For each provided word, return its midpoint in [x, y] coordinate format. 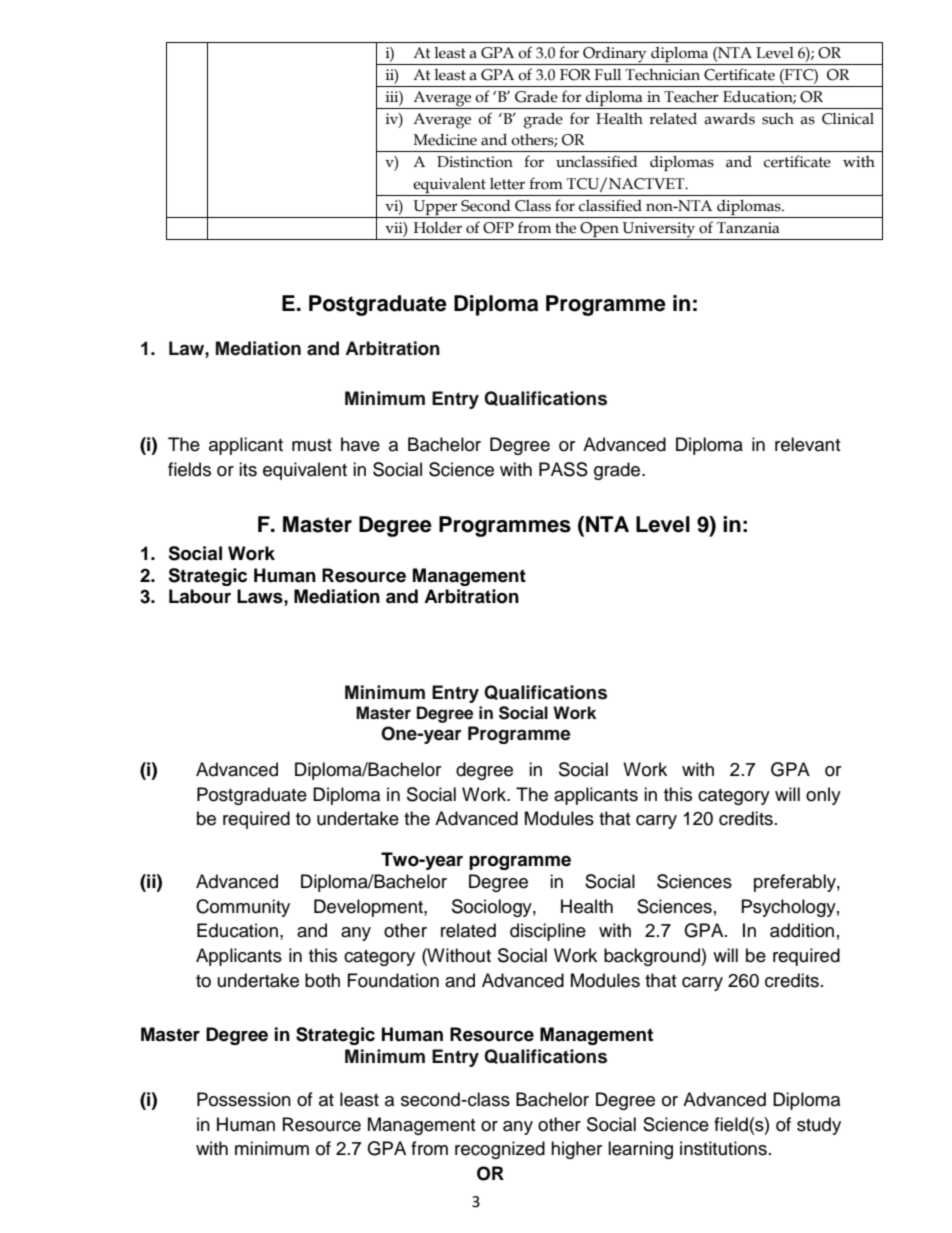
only [823, 796]
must [312, 445]
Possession [244, 1099]
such [778, 119]
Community [243, 908]
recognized [500, 1150]
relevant [807, 444]
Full [607, 75]
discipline [548, 932]
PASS [563, 469]
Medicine [445, 140]
